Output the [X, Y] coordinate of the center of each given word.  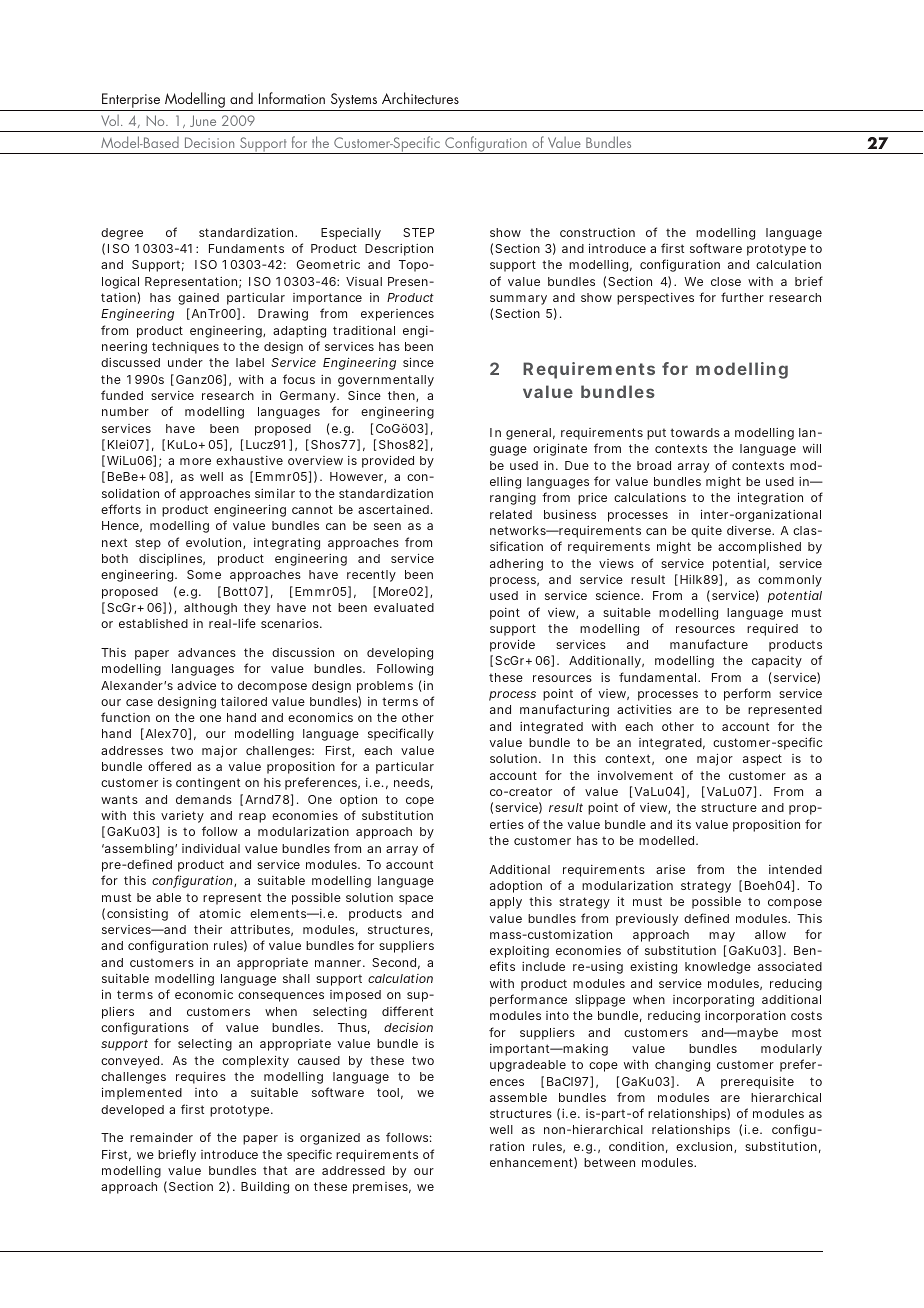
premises [382, 1188]
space [416, 900]
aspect [762, 760]
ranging [513, 499]
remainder [161, 1137]
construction [597, 232]
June [203, 121]
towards [695, 432]
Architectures [420, 98]
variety [182, 817]
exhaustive [249, 460]
